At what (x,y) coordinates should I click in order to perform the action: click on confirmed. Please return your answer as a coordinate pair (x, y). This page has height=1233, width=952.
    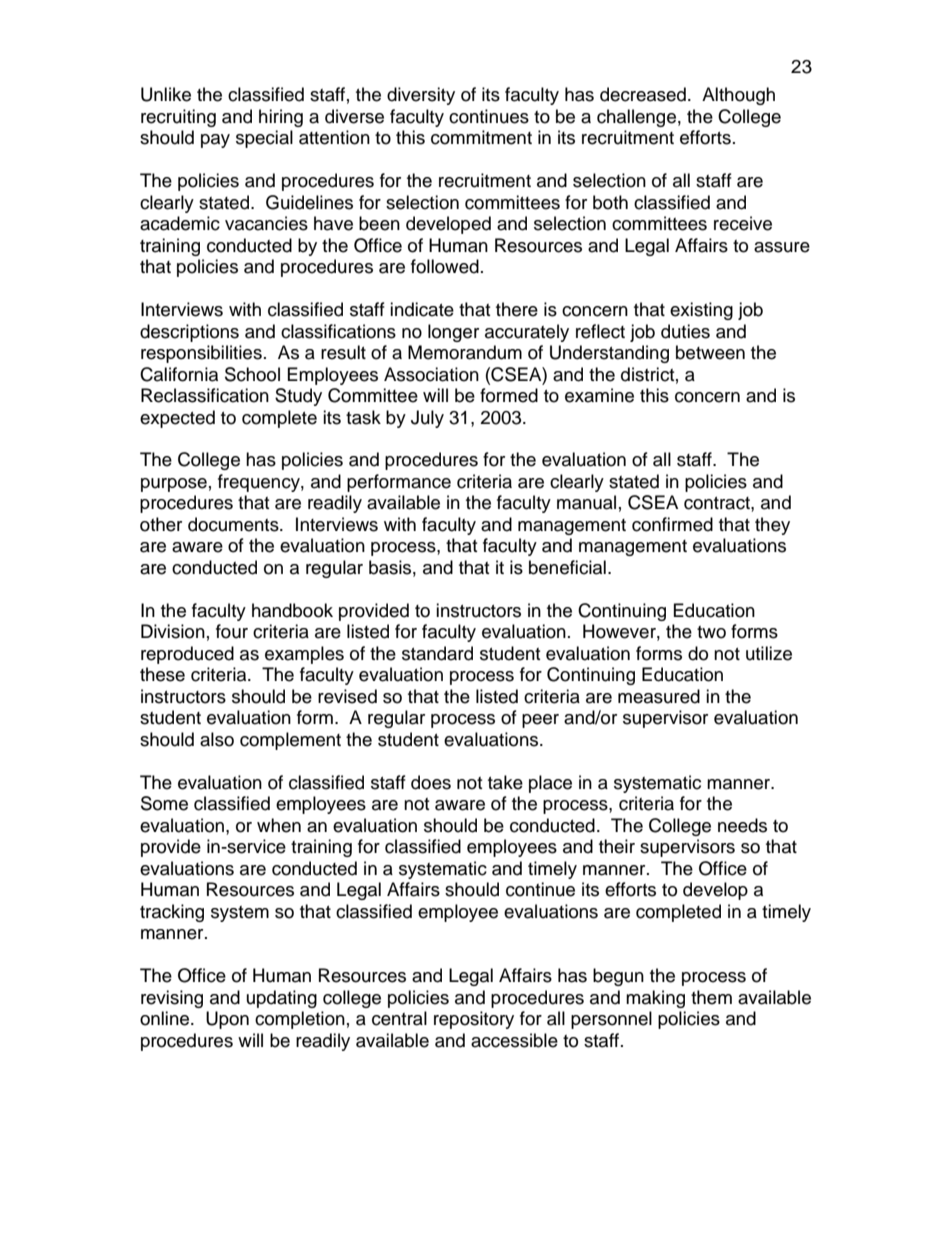
    Looking at the image, I should click on (672, 524).
